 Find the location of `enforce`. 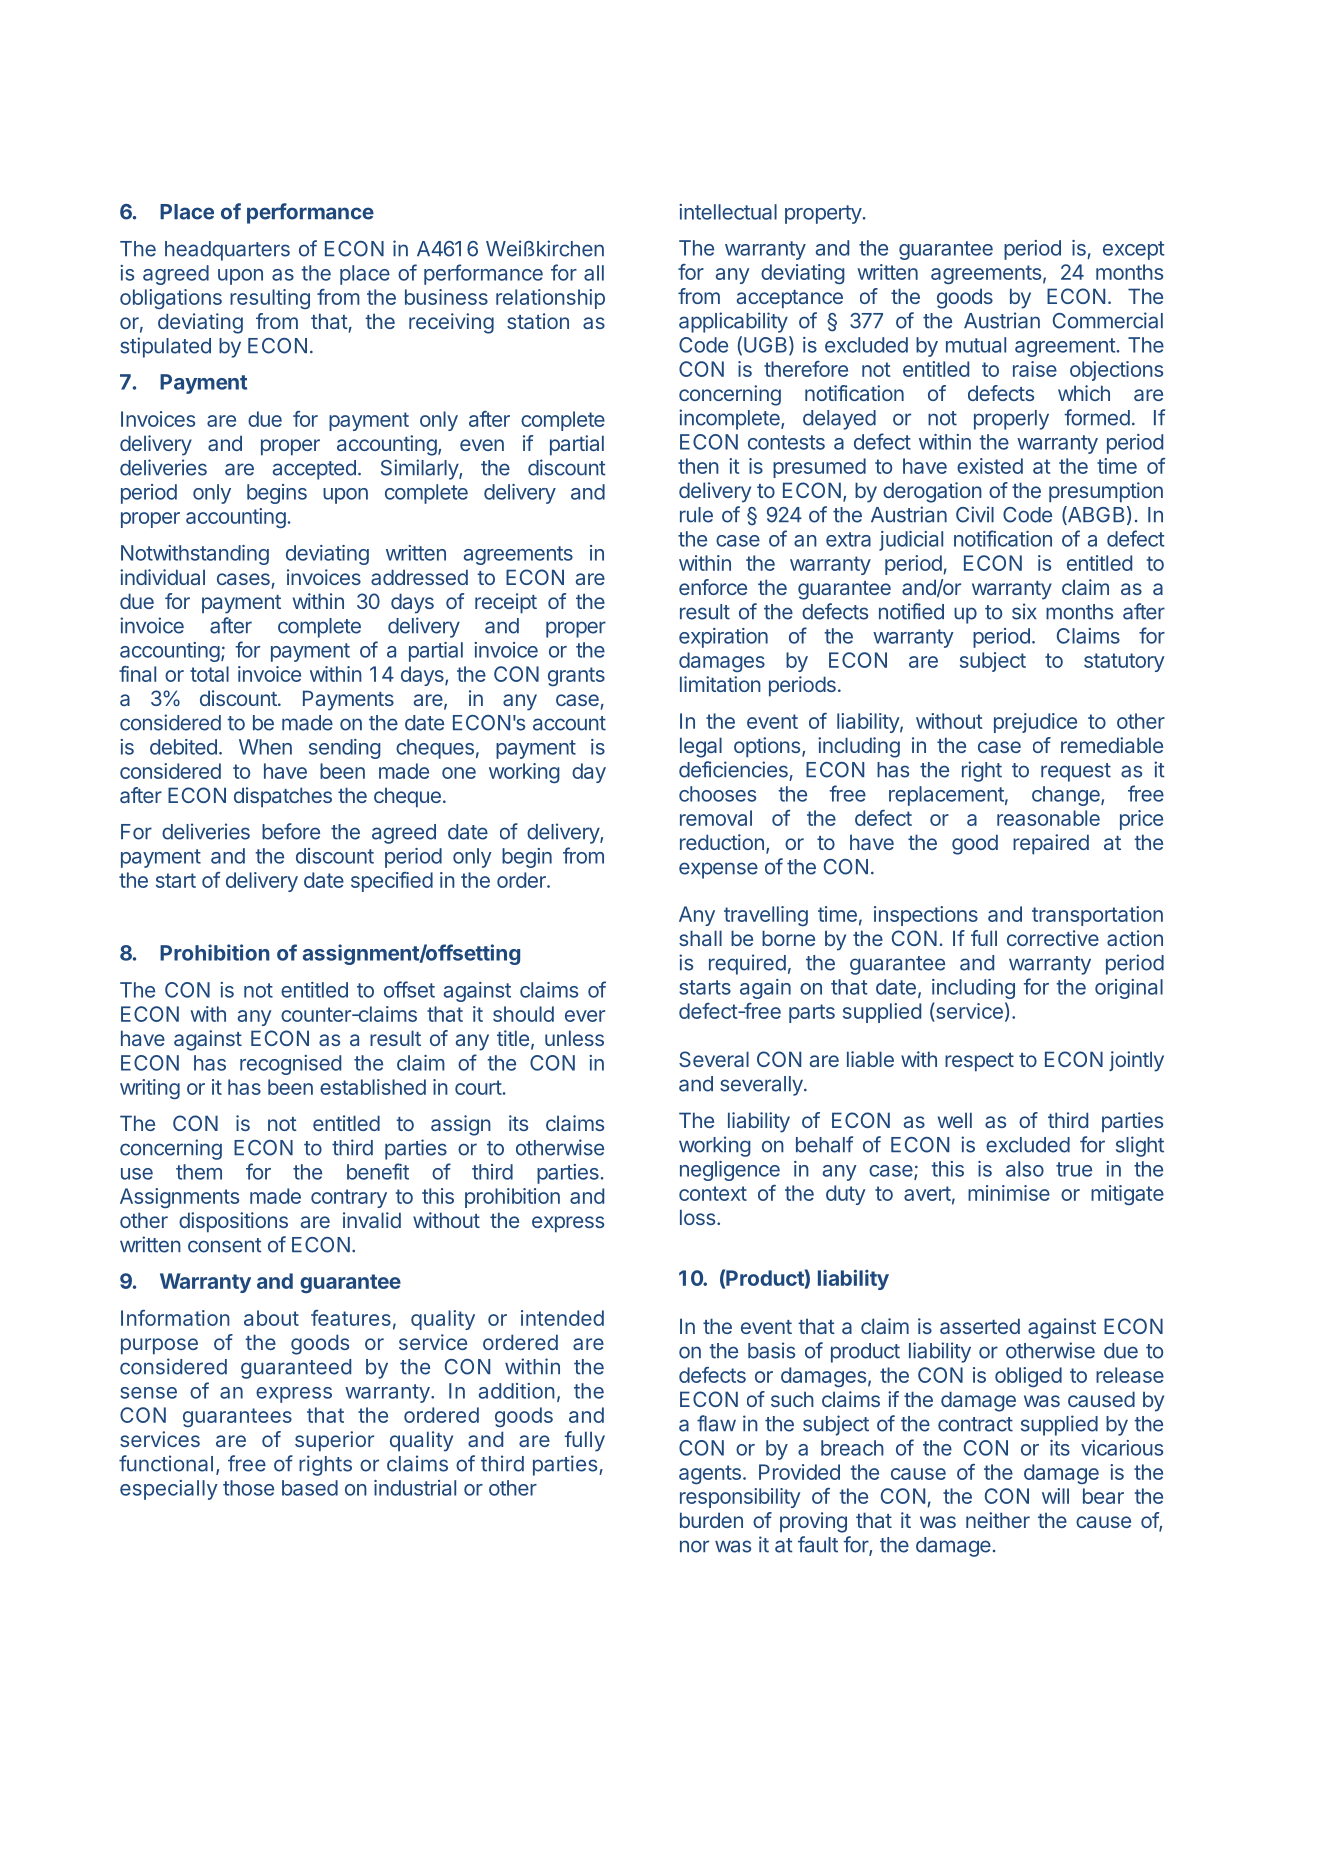

enforce is located at coordinates (713, 587).
